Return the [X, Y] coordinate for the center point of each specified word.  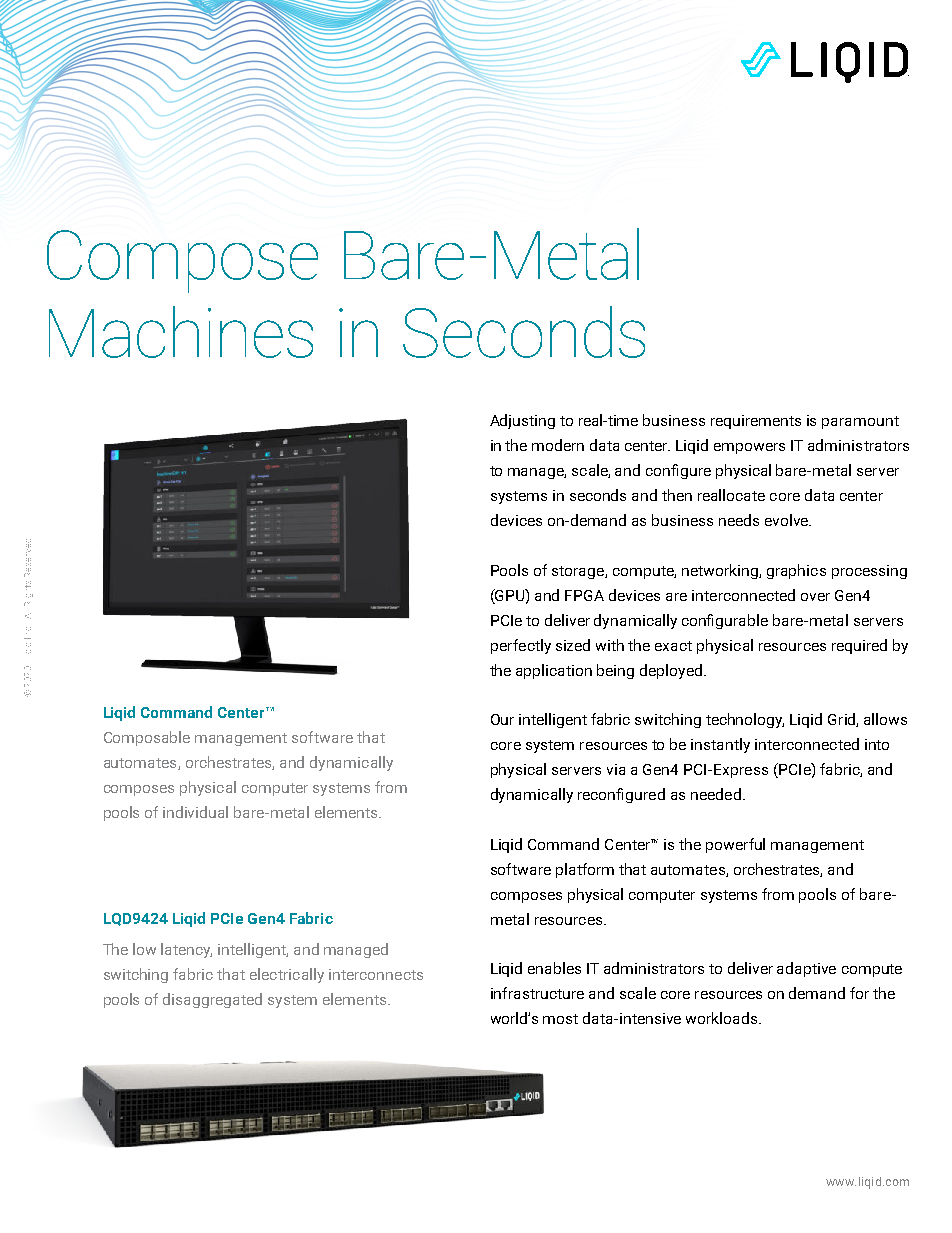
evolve [787, 520]
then [677, 495]
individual [195, 812]
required [859, 646]
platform [585, 870]
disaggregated [212, 1000]
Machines [181, 332]
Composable [147, 738]
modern [558, 445]
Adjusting [522, 421]
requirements [756, 422]
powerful [735, 845]
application [554, 671]
